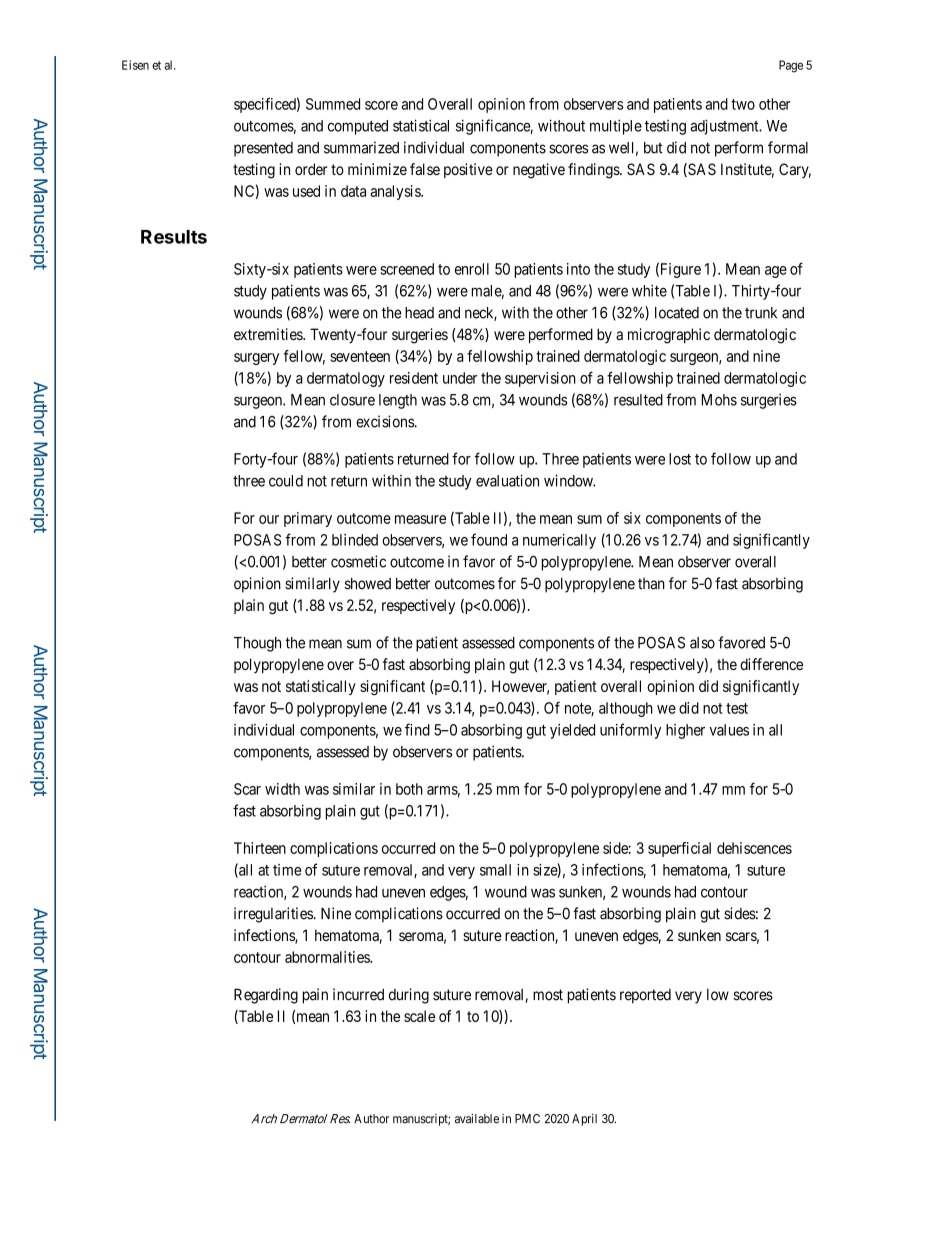 The image size is (952, 1233). Describe the element at coordinates (256, 359) in the screenshot. I see `surgery` at that location.
